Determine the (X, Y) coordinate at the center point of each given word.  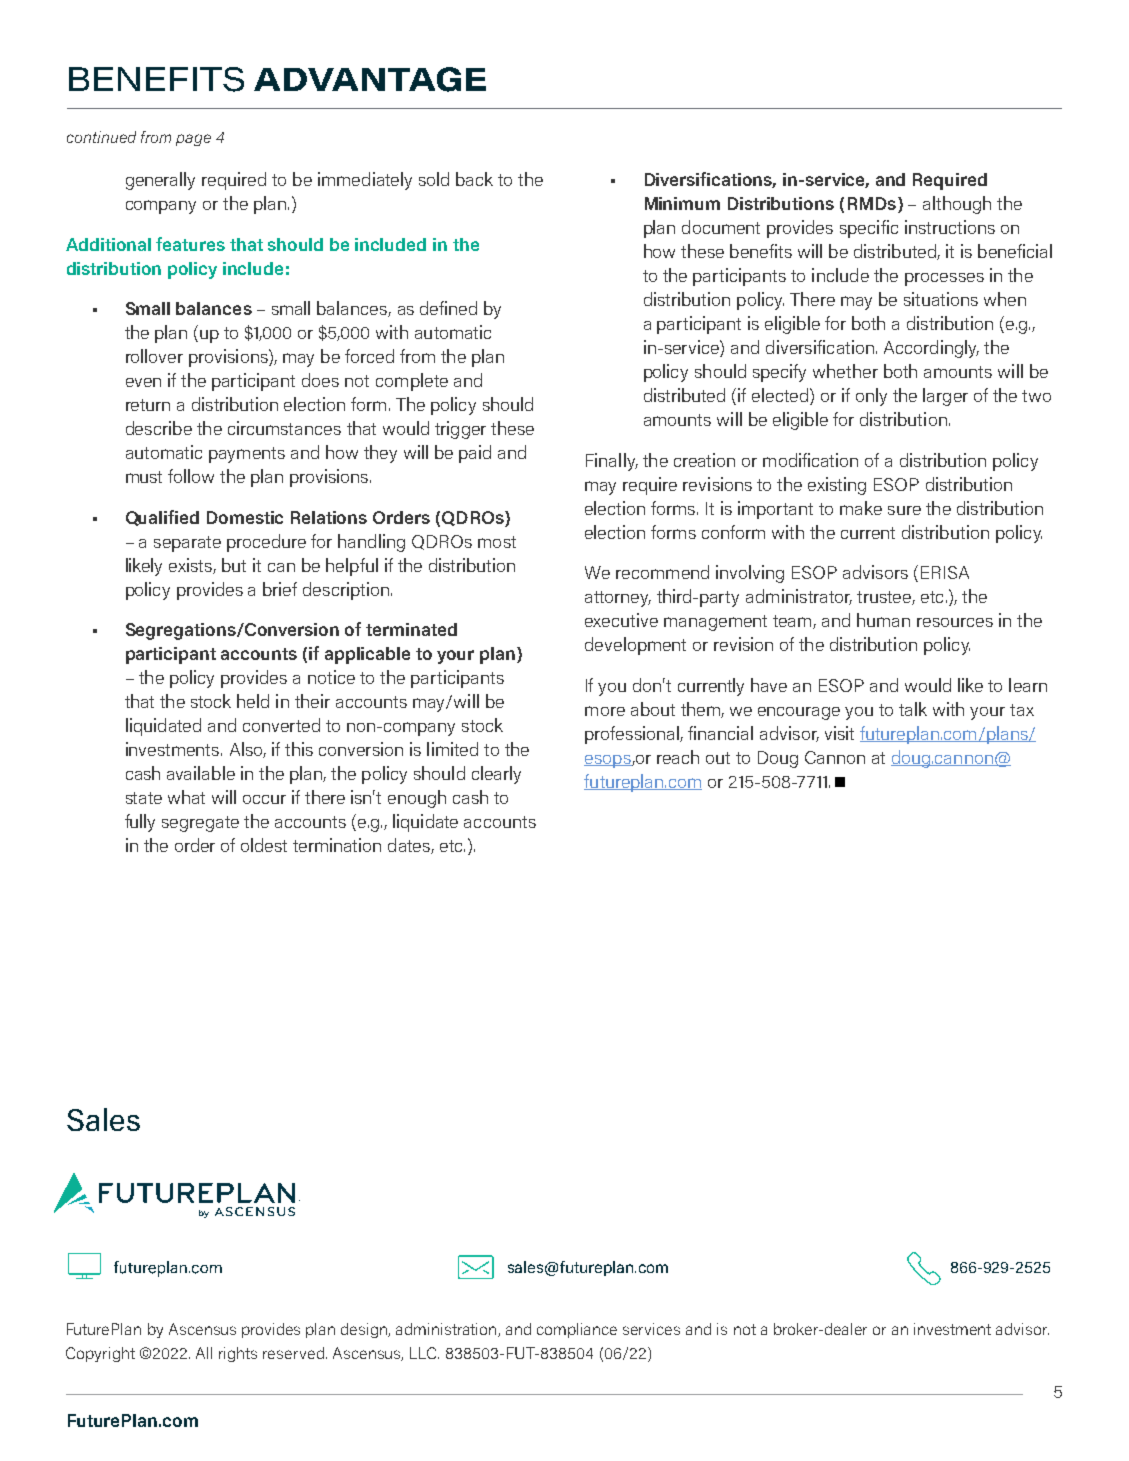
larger (945, 397)
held (253, 701)
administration (447, 1330)
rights (238, 1354)
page (193, 140)
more (605, 711)
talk (913, 709)
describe (159, 428)
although (957, 205)
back (474, 179)
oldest (264, 845)
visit (839, 733)
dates (410, 846)
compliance (577, 1330)
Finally (612, 462)
